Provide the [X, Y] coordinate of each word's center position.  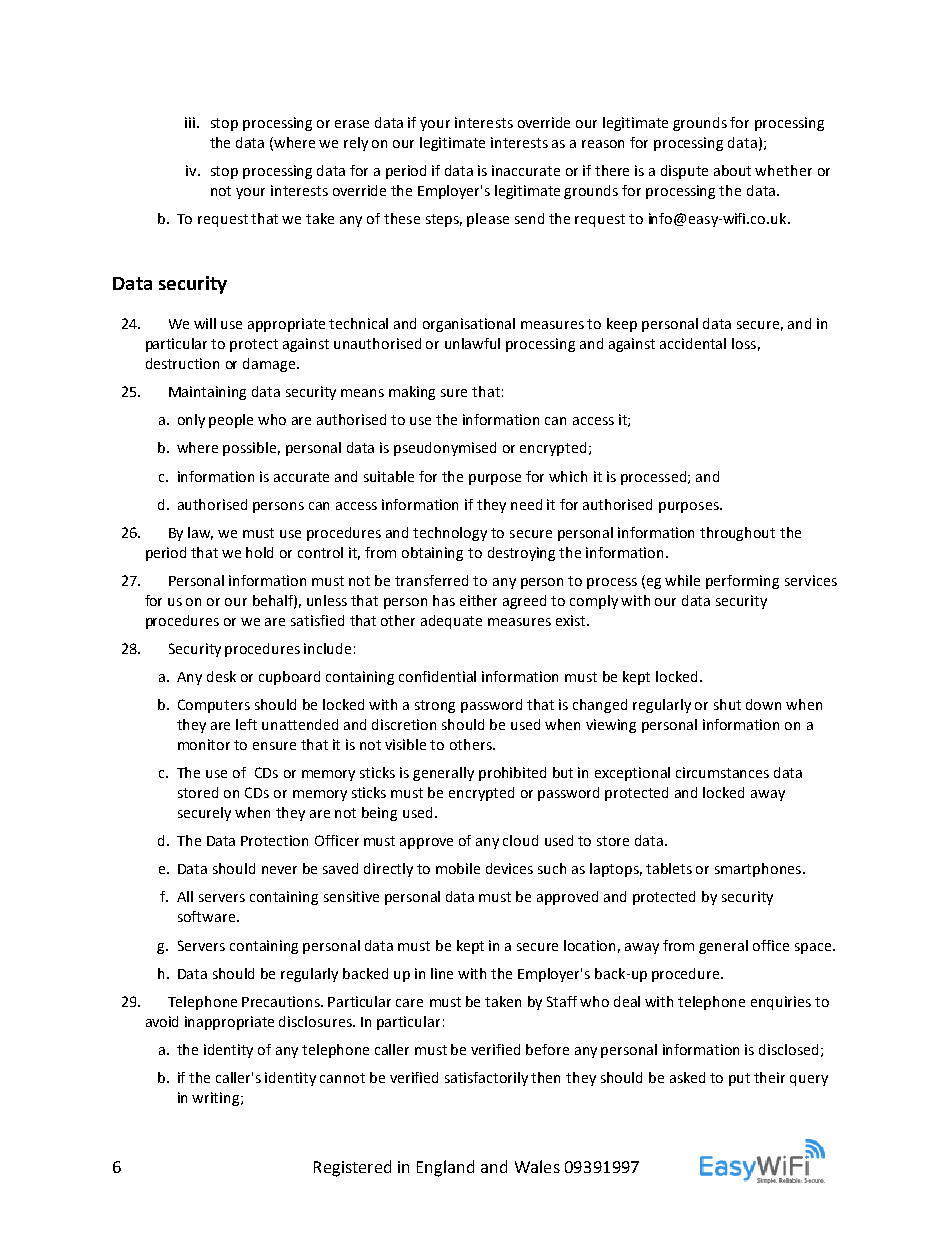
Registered [352, 1168]
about [732, 170]
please [488, 220]
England [445, 1168]
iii [190, 122]
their [769, 1077]
